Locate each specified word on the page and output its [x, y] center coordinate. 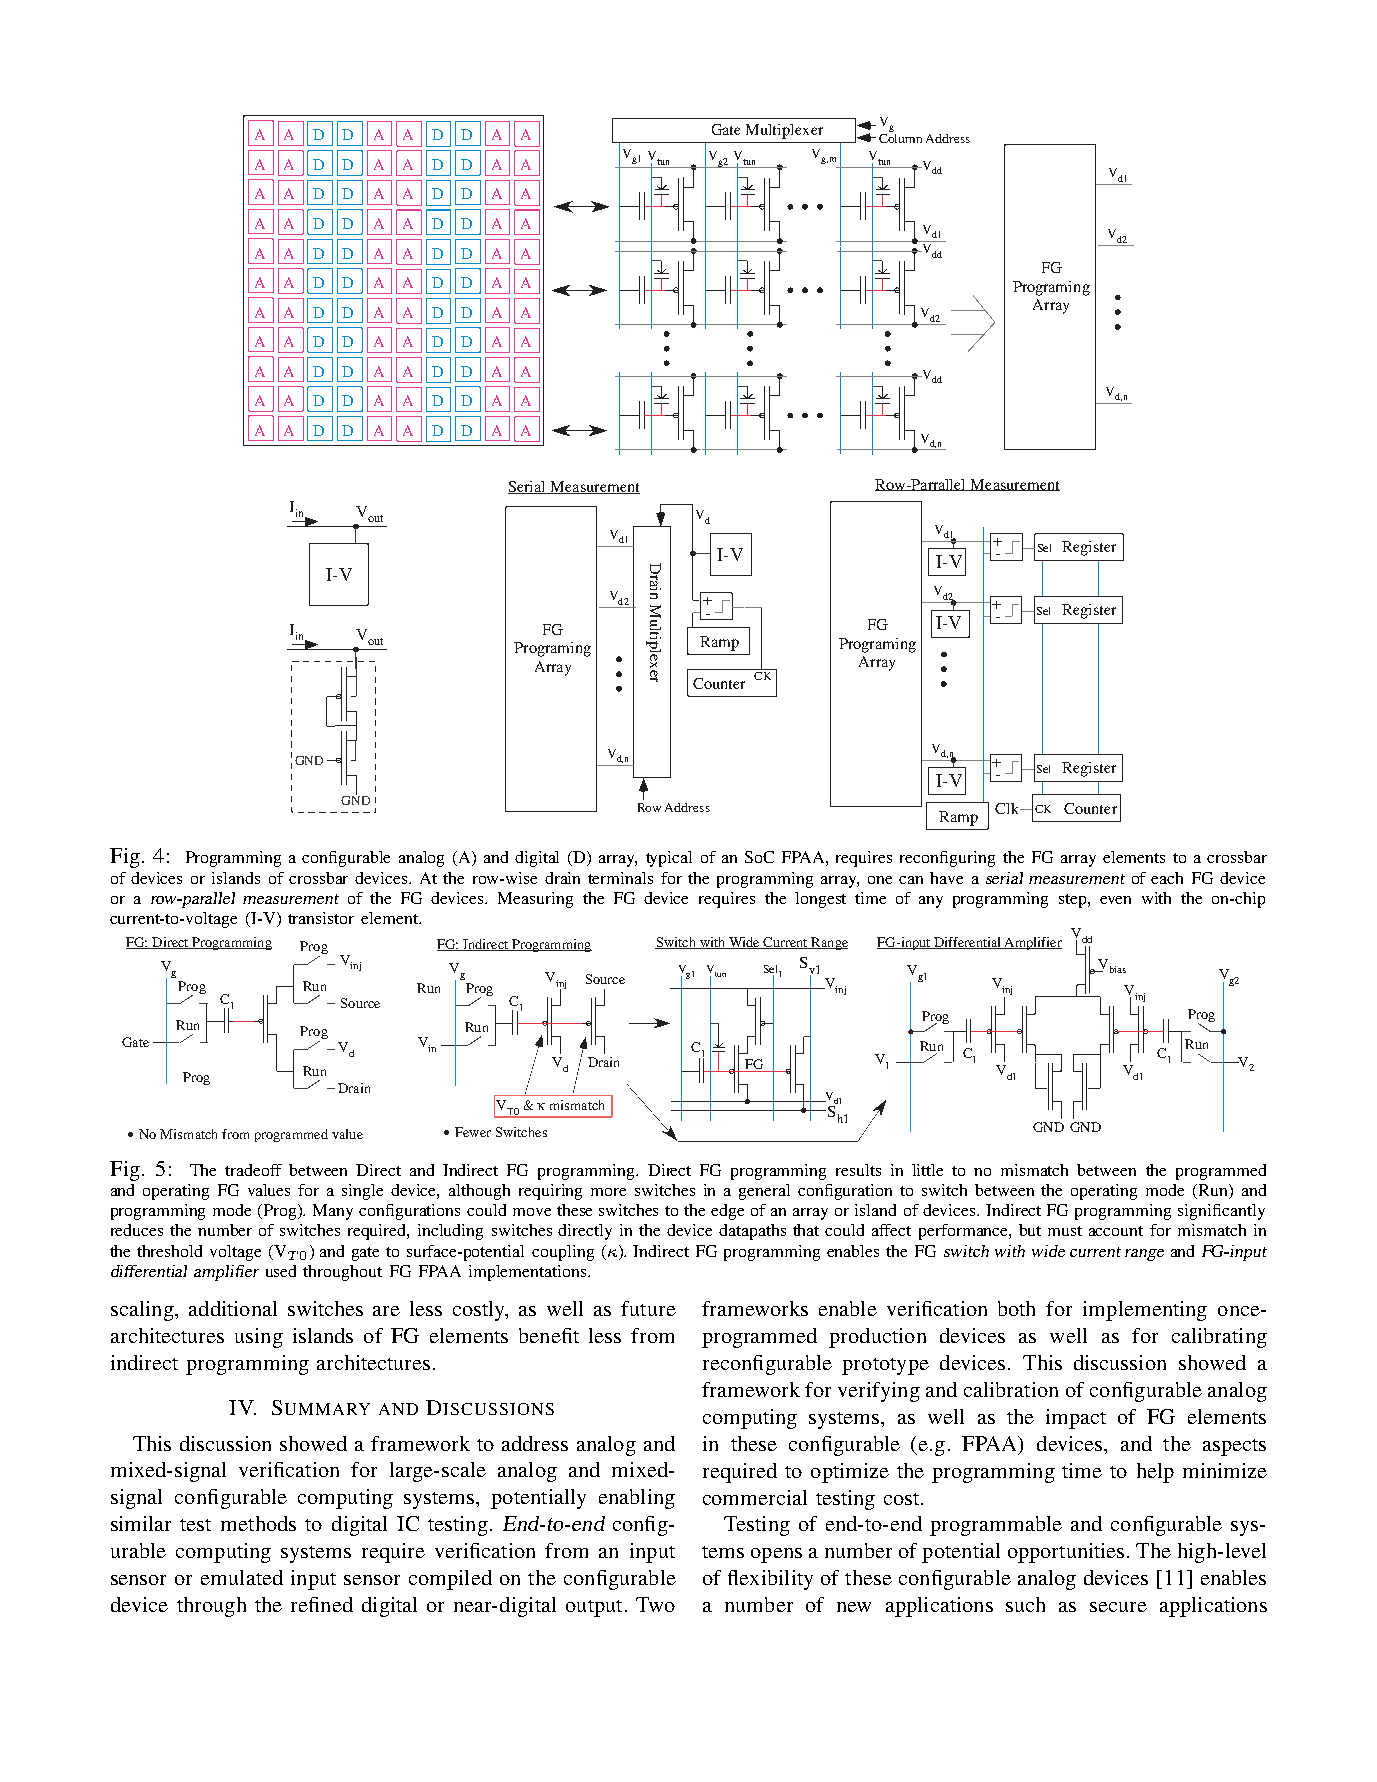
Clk [1008, 808]
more [608, 1192]
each [1167, 878]
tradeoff [253, 1170]
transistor [321, 918]
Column [900, 137]
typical [669, 859]
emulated [242, 1577]
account [1116, 1231]
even [1115, 900]
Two [655, 1604]
